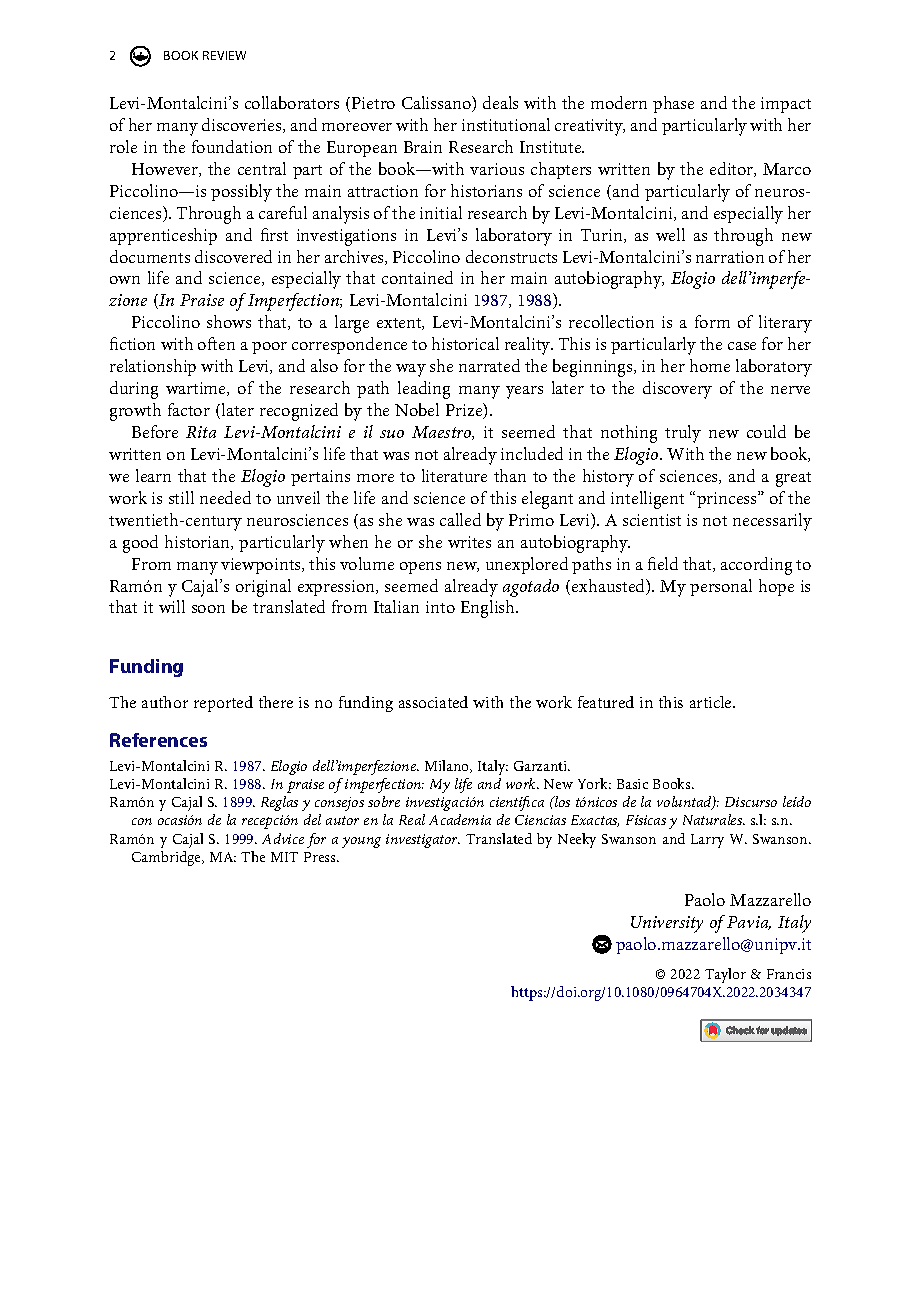 This screenshot has height=1316, width=921. Describe the element at coordinates (423, 841) in the screenshot. I see `investigator` at that location.
